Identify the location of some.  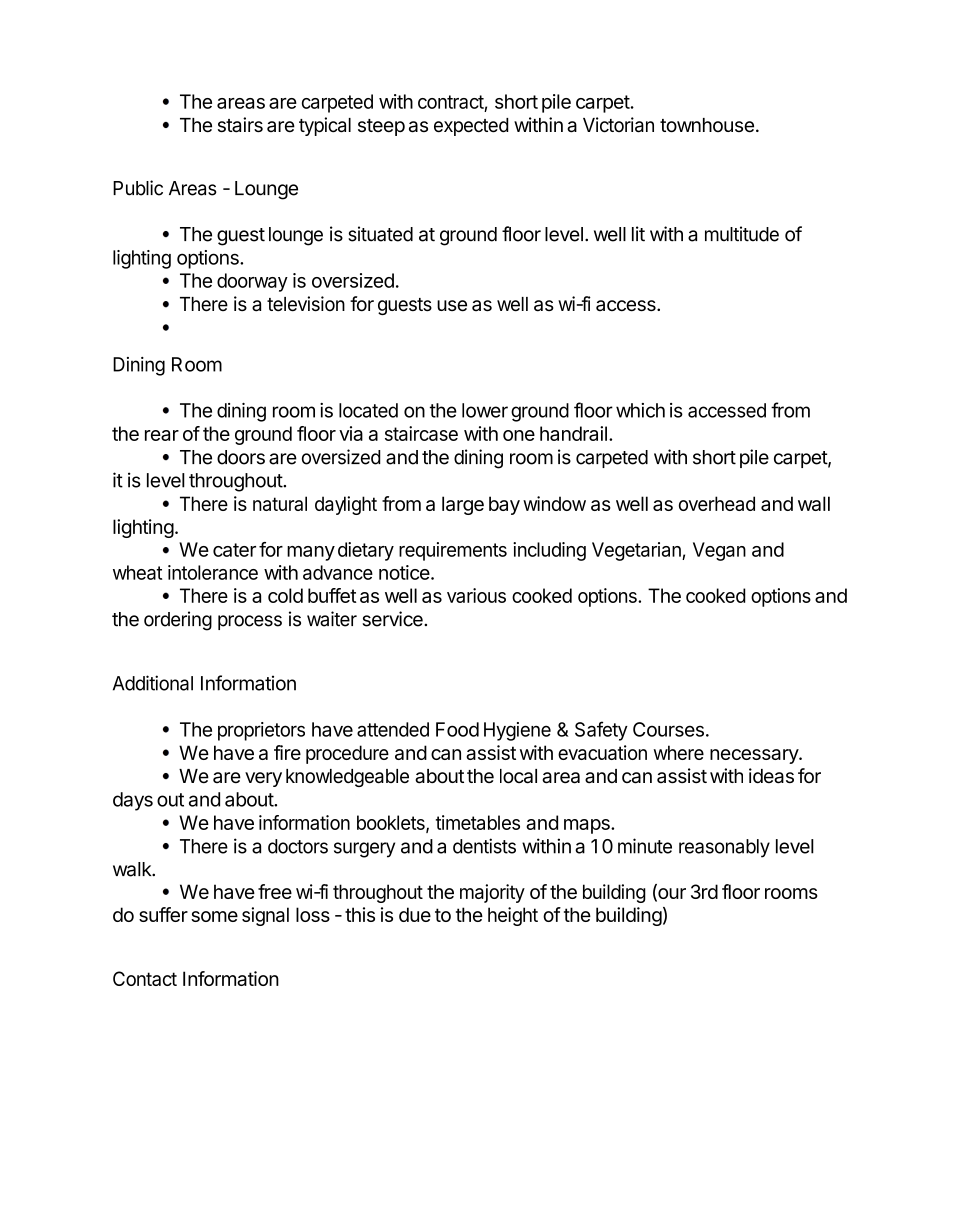
(214, 916).
